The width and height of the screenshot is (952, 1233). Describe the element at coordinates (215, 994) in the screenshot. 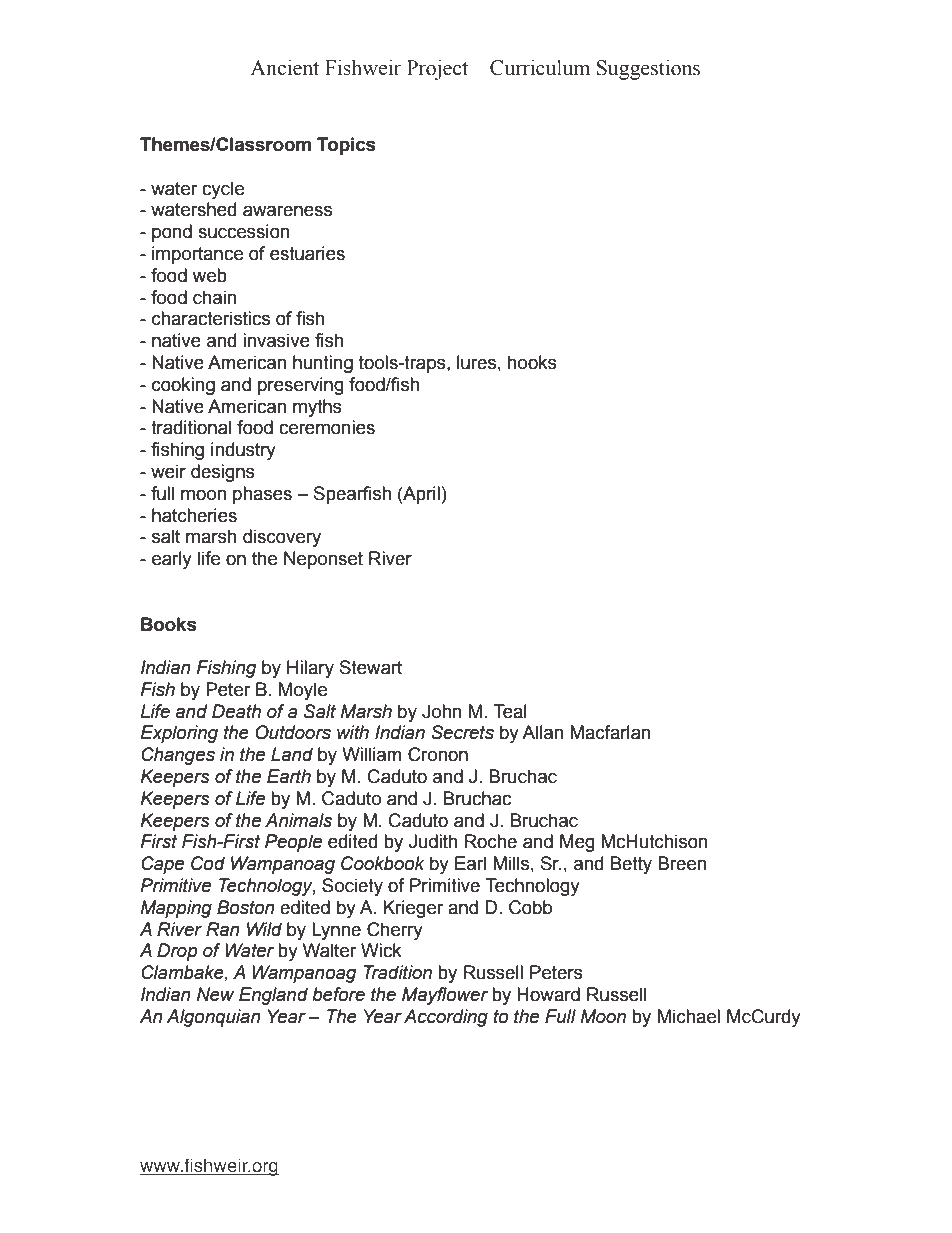

I see `New` at that location.
